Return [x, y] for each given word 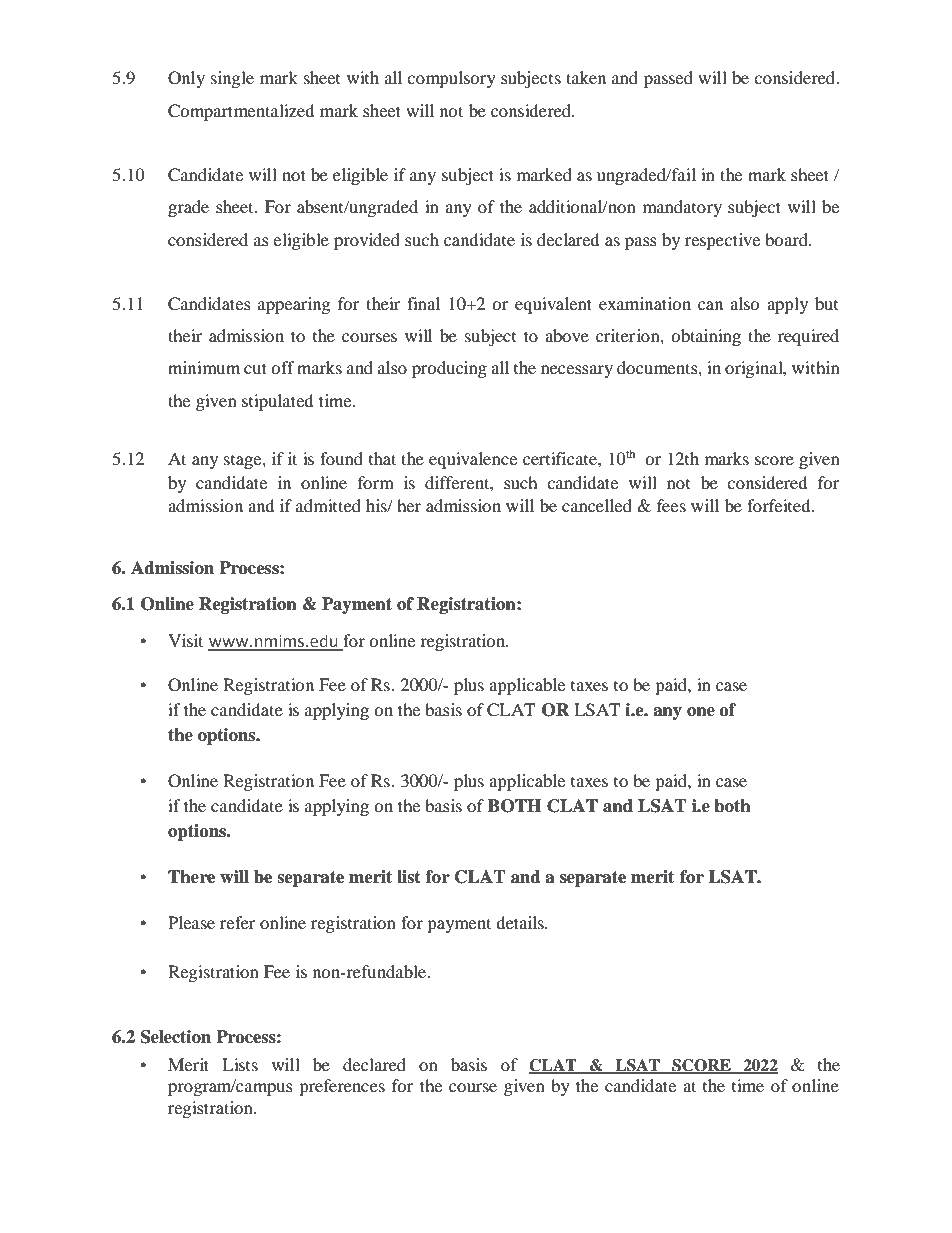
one [701, 712]
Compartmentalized [241, 112]
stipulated [278, 402]
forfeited [780, 505]
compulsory [451, 79]
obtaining [706, 337]
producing [449, 369]
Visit [185, 640]
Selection [176, 1037]
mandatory [682, 208]
